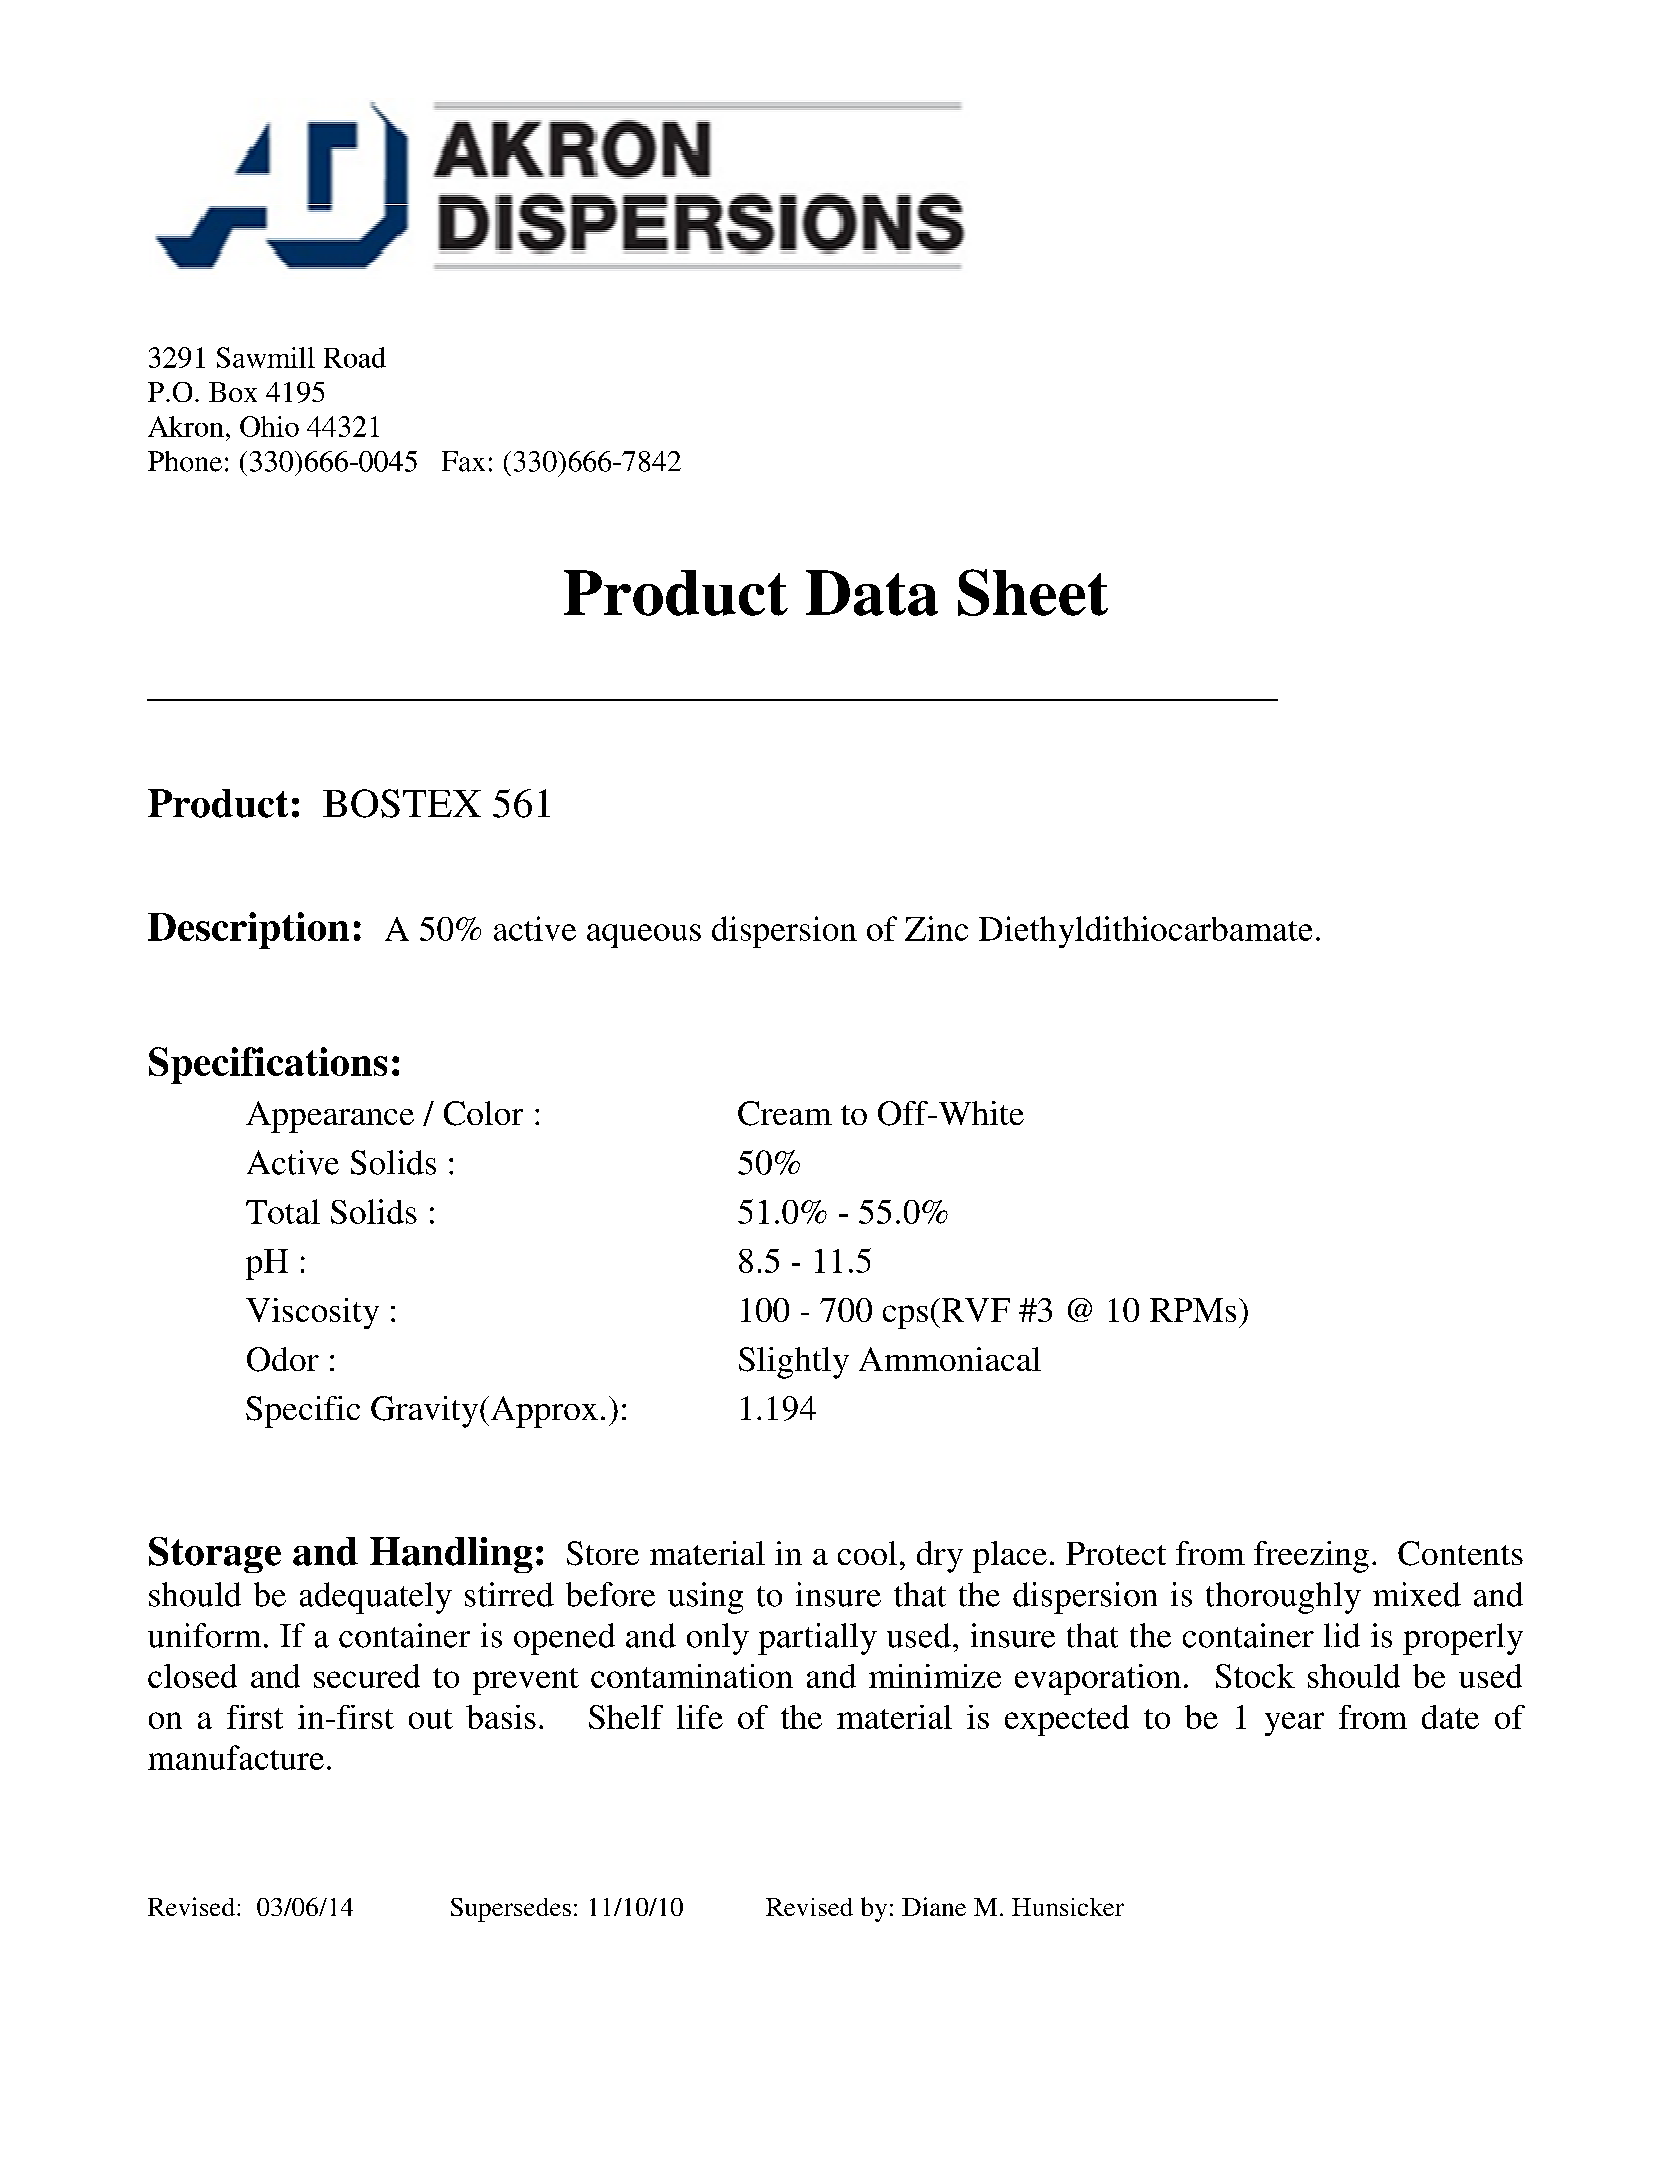 Image resolution: width=1671 pixels, height=2163 pixels. I want to click on Sheet, so click(1033, 592).
